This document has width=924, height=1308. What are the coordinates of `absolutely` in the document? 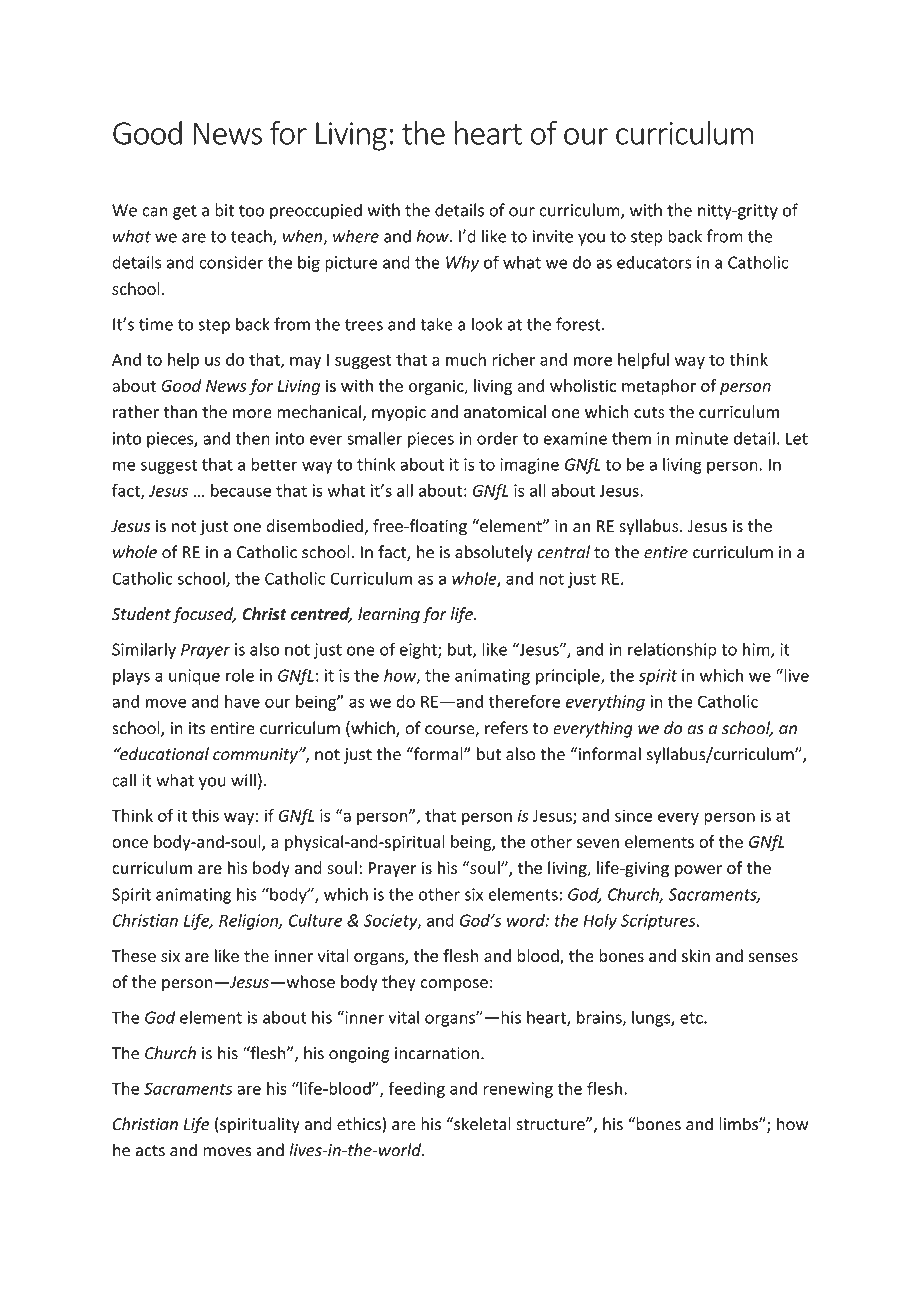 It's located at (494, 553).
